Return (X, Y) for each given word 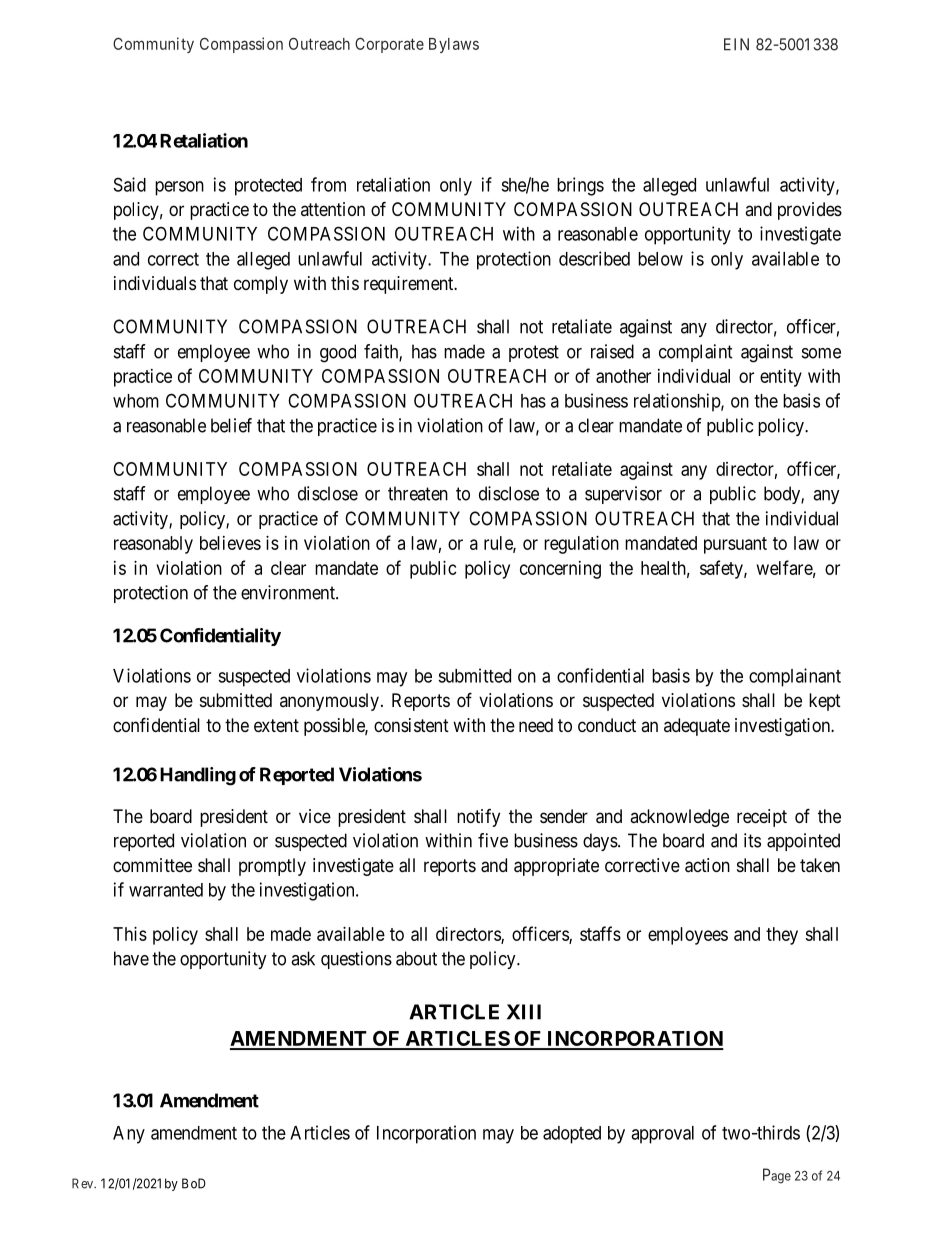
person (179, 188)
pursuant (735, 545)
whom (136, 401)
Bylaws (454, 45)
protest (534, 353)
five (493, 840)
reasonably (153, 545)
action (707, 865)
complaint (696, 353)
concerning (560, 570)
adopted (572, 1135)
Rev (84, 1183)
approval (662, 1135)
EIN (736, 44)
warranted (166, 890)
